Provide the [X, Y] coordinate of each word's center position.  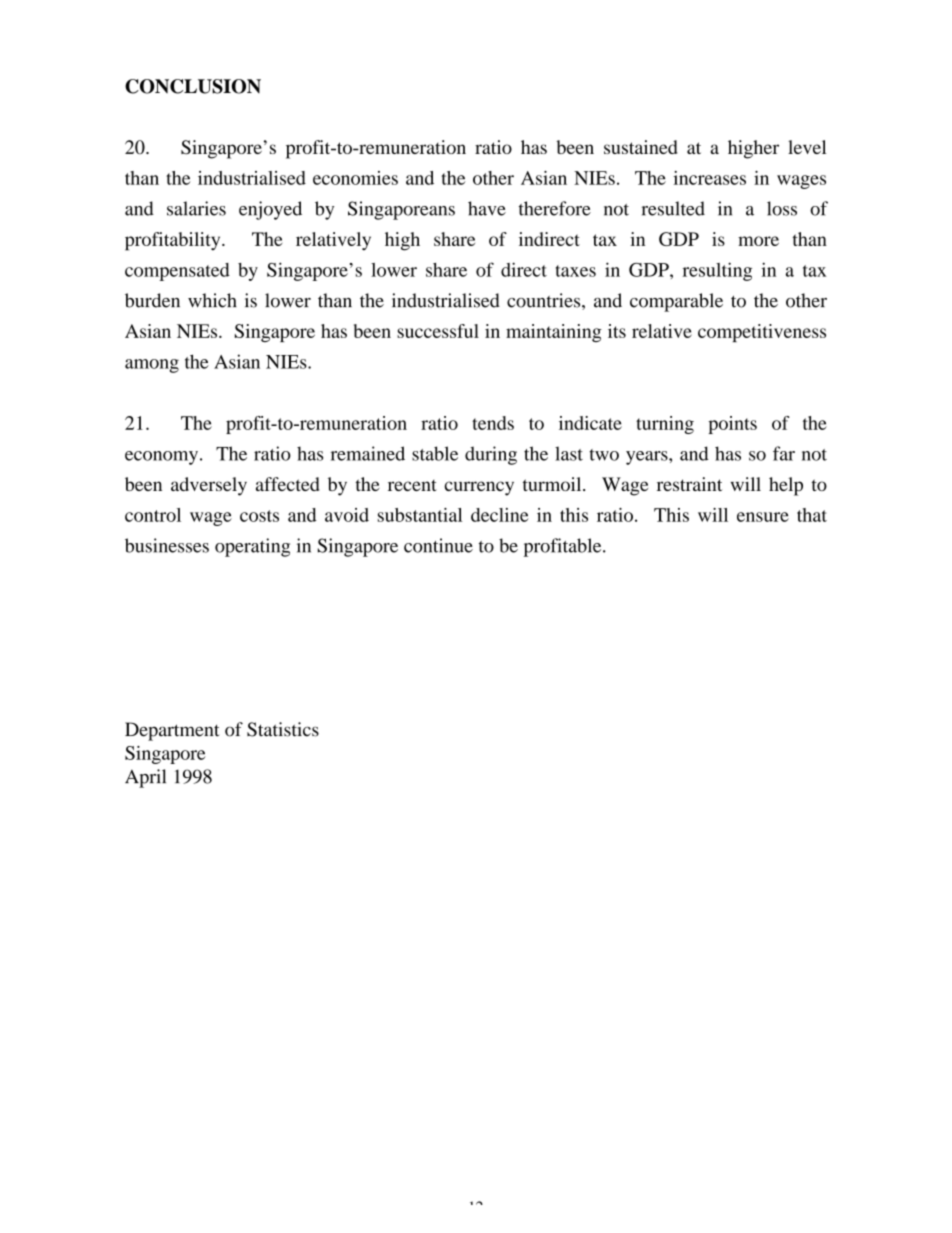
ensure [763, 517]
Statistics [283, 729]
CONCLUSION [193, 86]
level [807, 147]
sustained [640, 147]
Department [172, 731]
